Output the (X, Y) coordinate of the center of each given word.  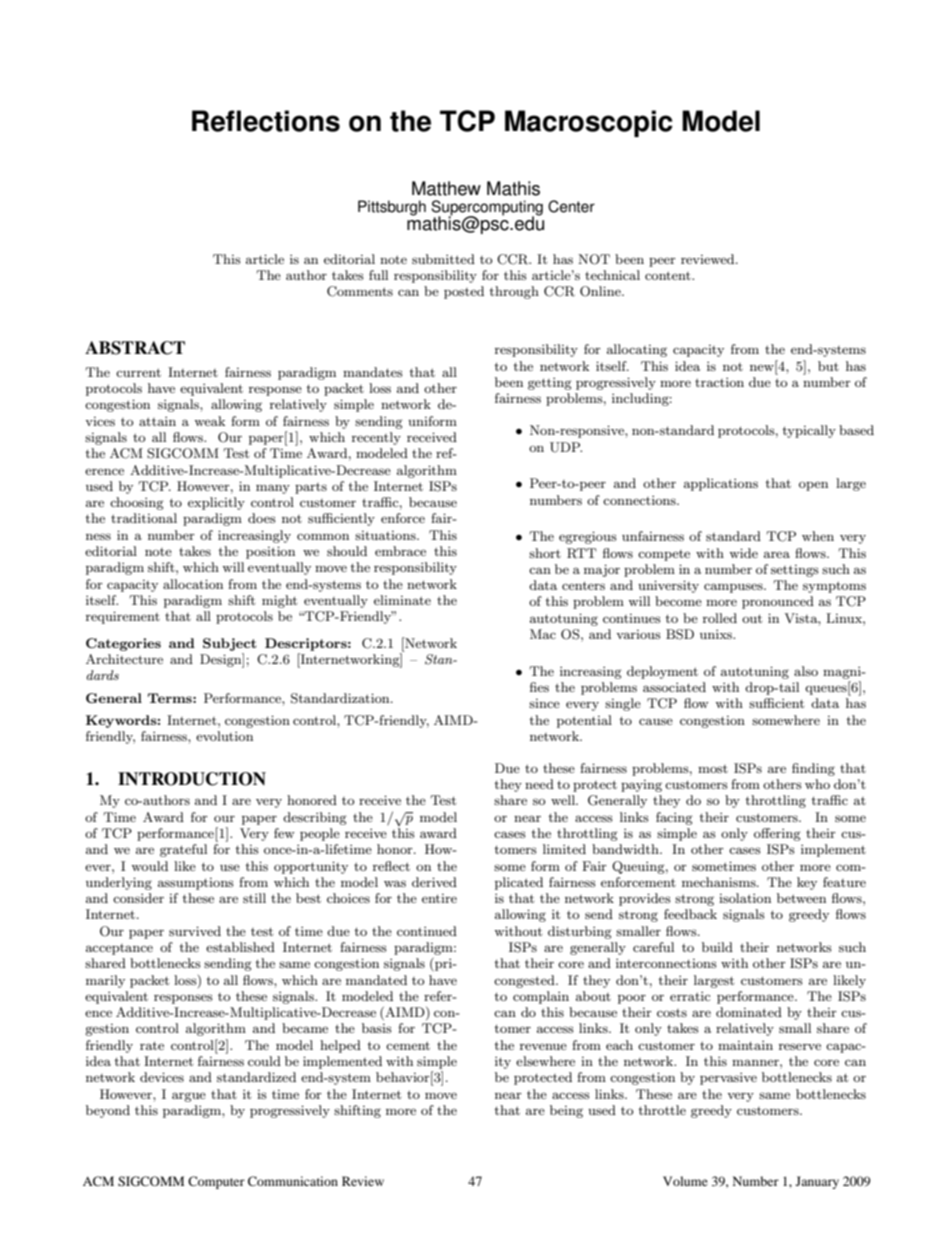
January (817, 1182)
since (544, 703)
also (806, 671)
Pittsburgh (392, 208)
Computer (216, 1182)
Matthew (446, 188)
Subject (230, 644)
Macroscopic (589, 123)
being (566, 1111)
